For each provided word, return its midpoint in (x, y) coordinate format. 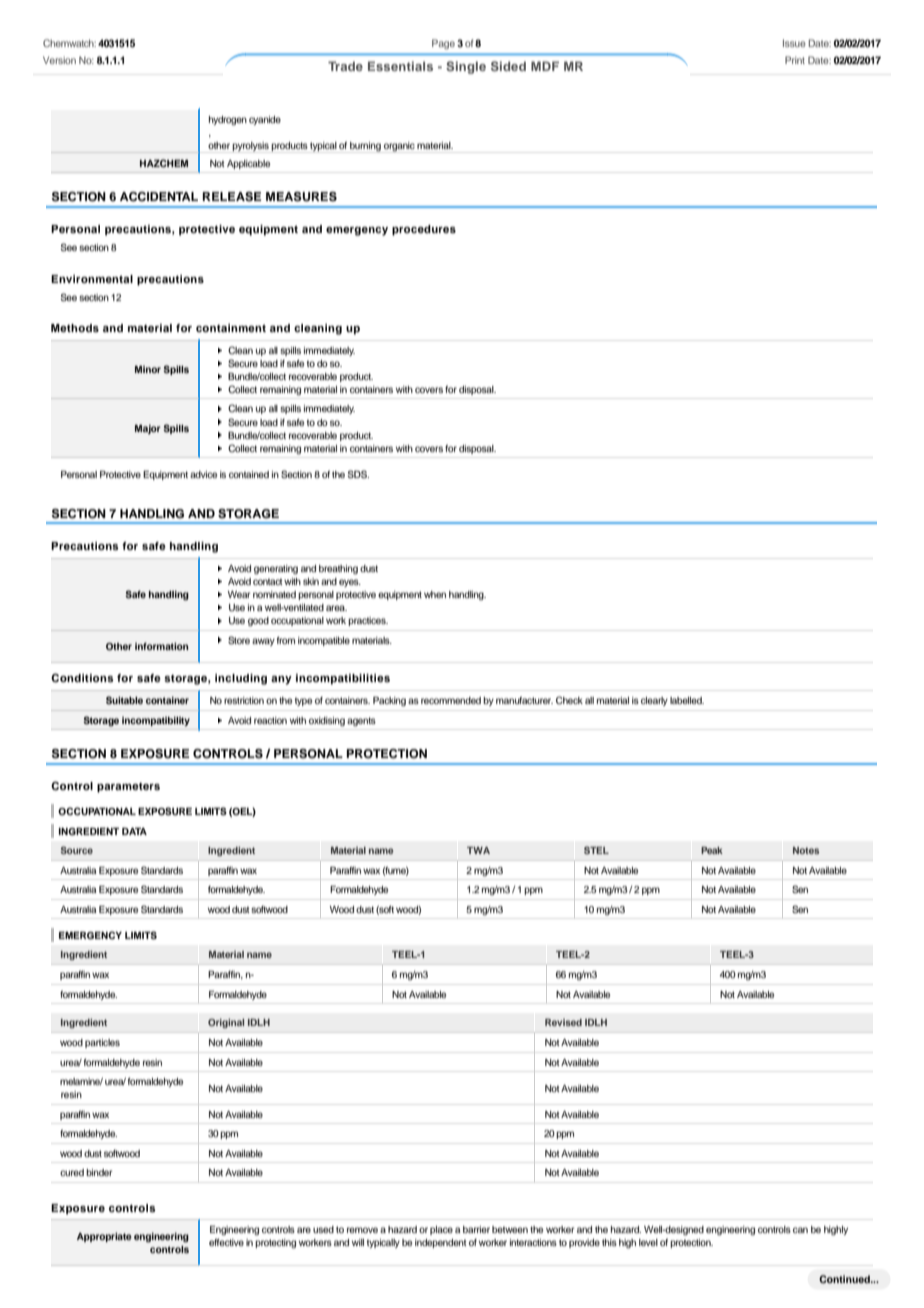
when (435, 594)
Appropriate (104, 1237)
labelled (687, 700)
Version (59, 60)
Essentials (400, 66)
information (162, 646)
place (441, 1230)
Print (795, 60)
